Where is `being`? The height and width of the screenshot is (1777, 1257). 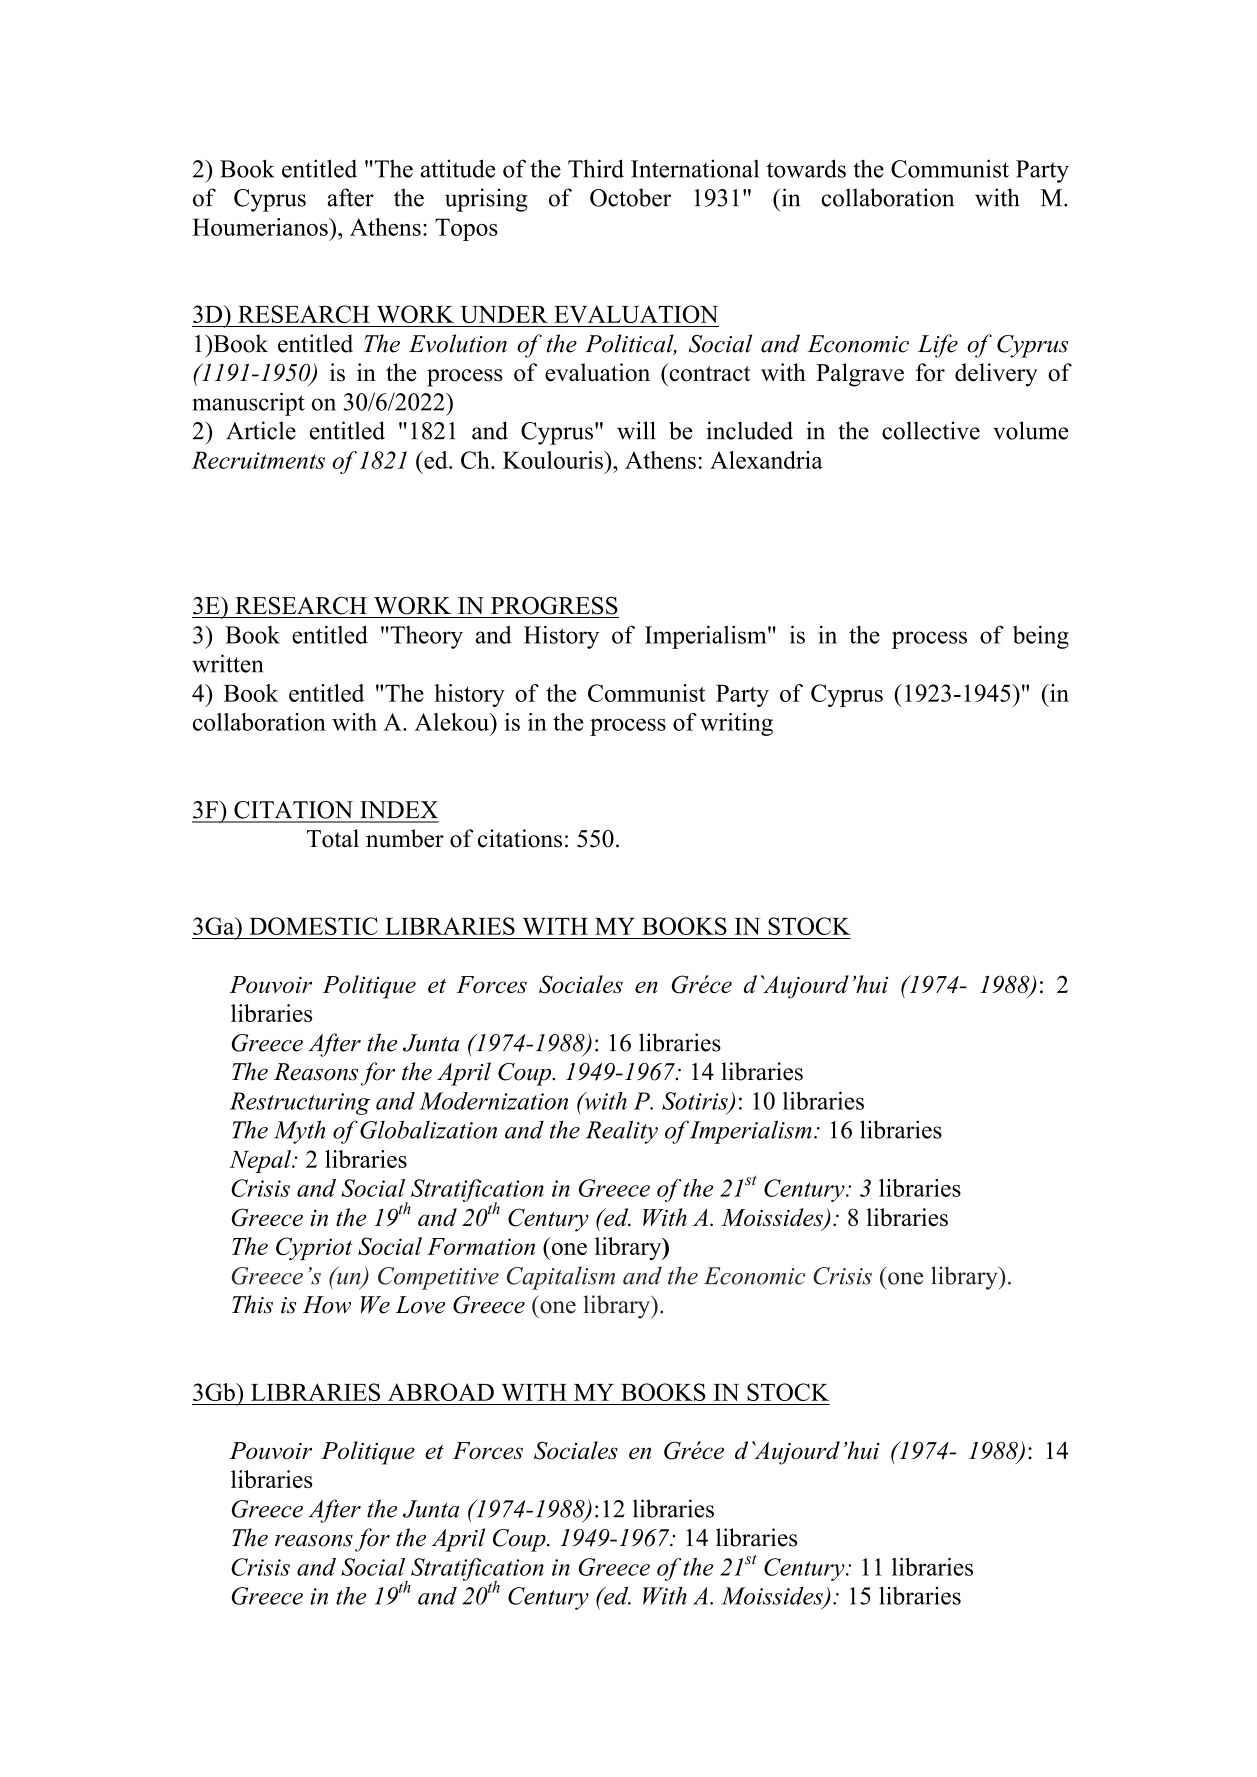
being is located at coordinates (1041, 637).
